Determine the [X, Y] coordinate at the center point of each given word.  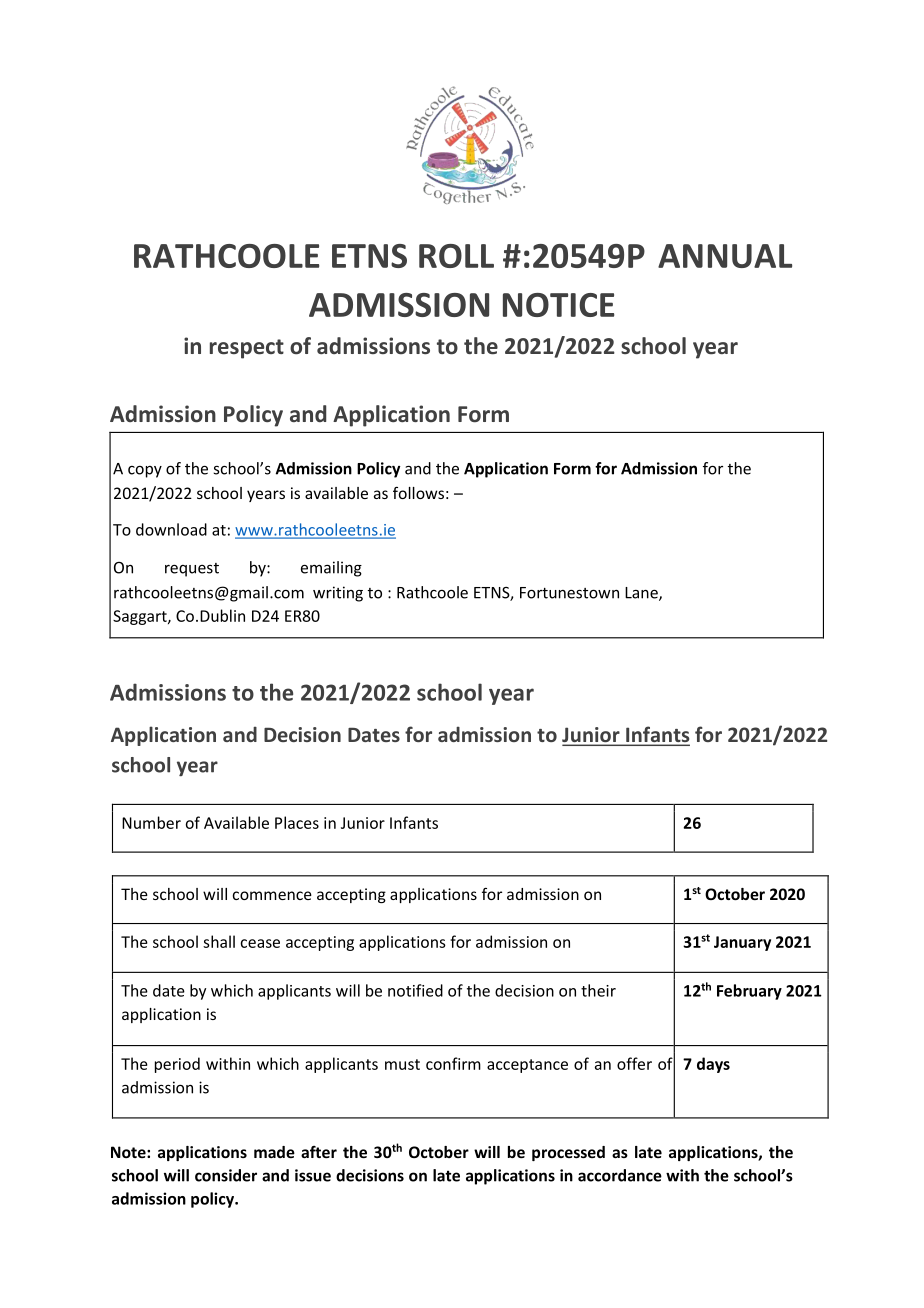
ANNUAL [725, 256]
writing [338, 594]
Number [151, 822]
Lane [642, 594]
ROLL [456, 256]
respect [247, 349]
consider [226, 1175]
